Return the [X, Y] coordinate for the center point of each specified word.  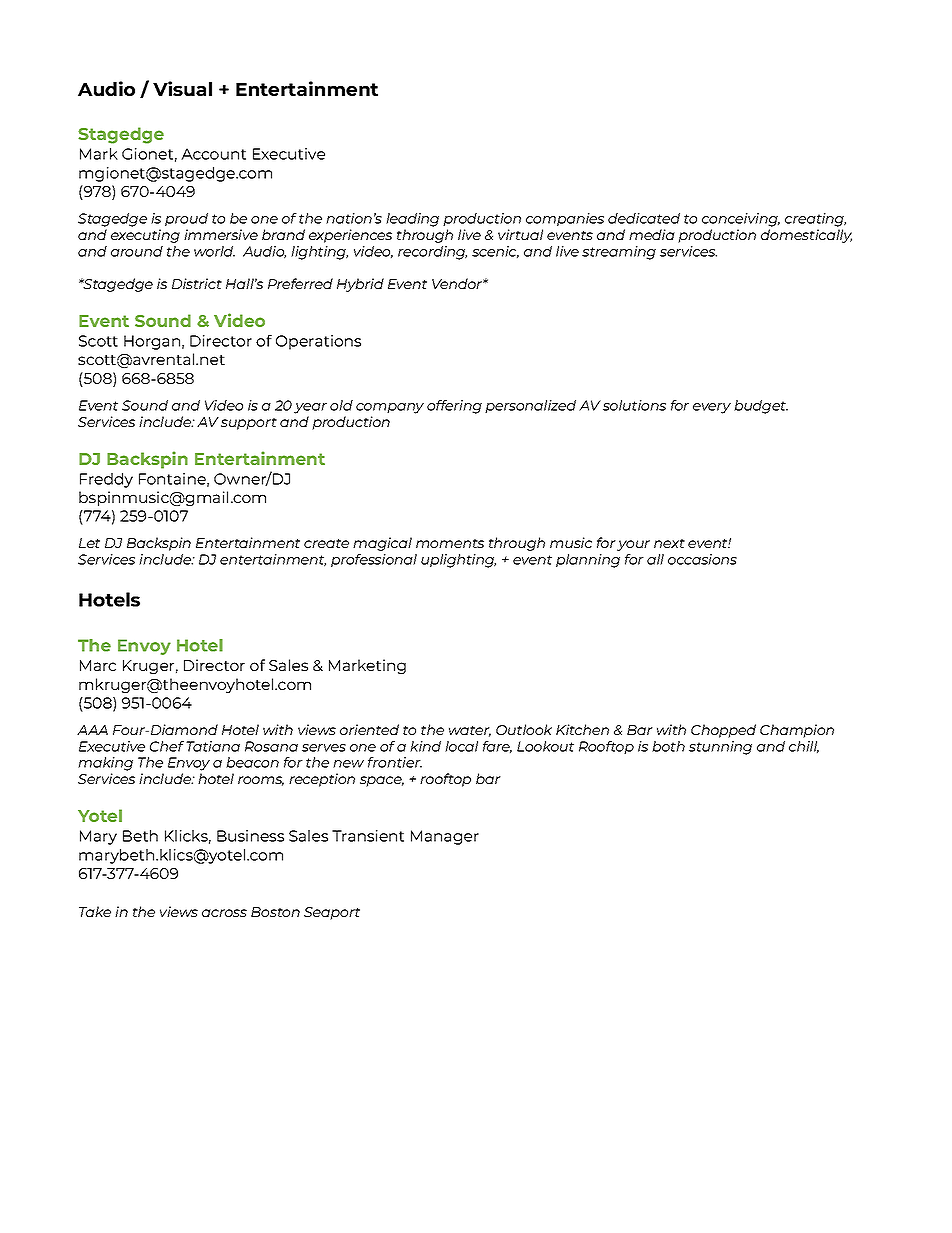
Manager [445, 837]
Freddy [106, 480]
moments [450, 543]
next [669, 543]
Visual [182, 88]
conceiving [741, 220]
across [224, 913]
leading [412, 220]
